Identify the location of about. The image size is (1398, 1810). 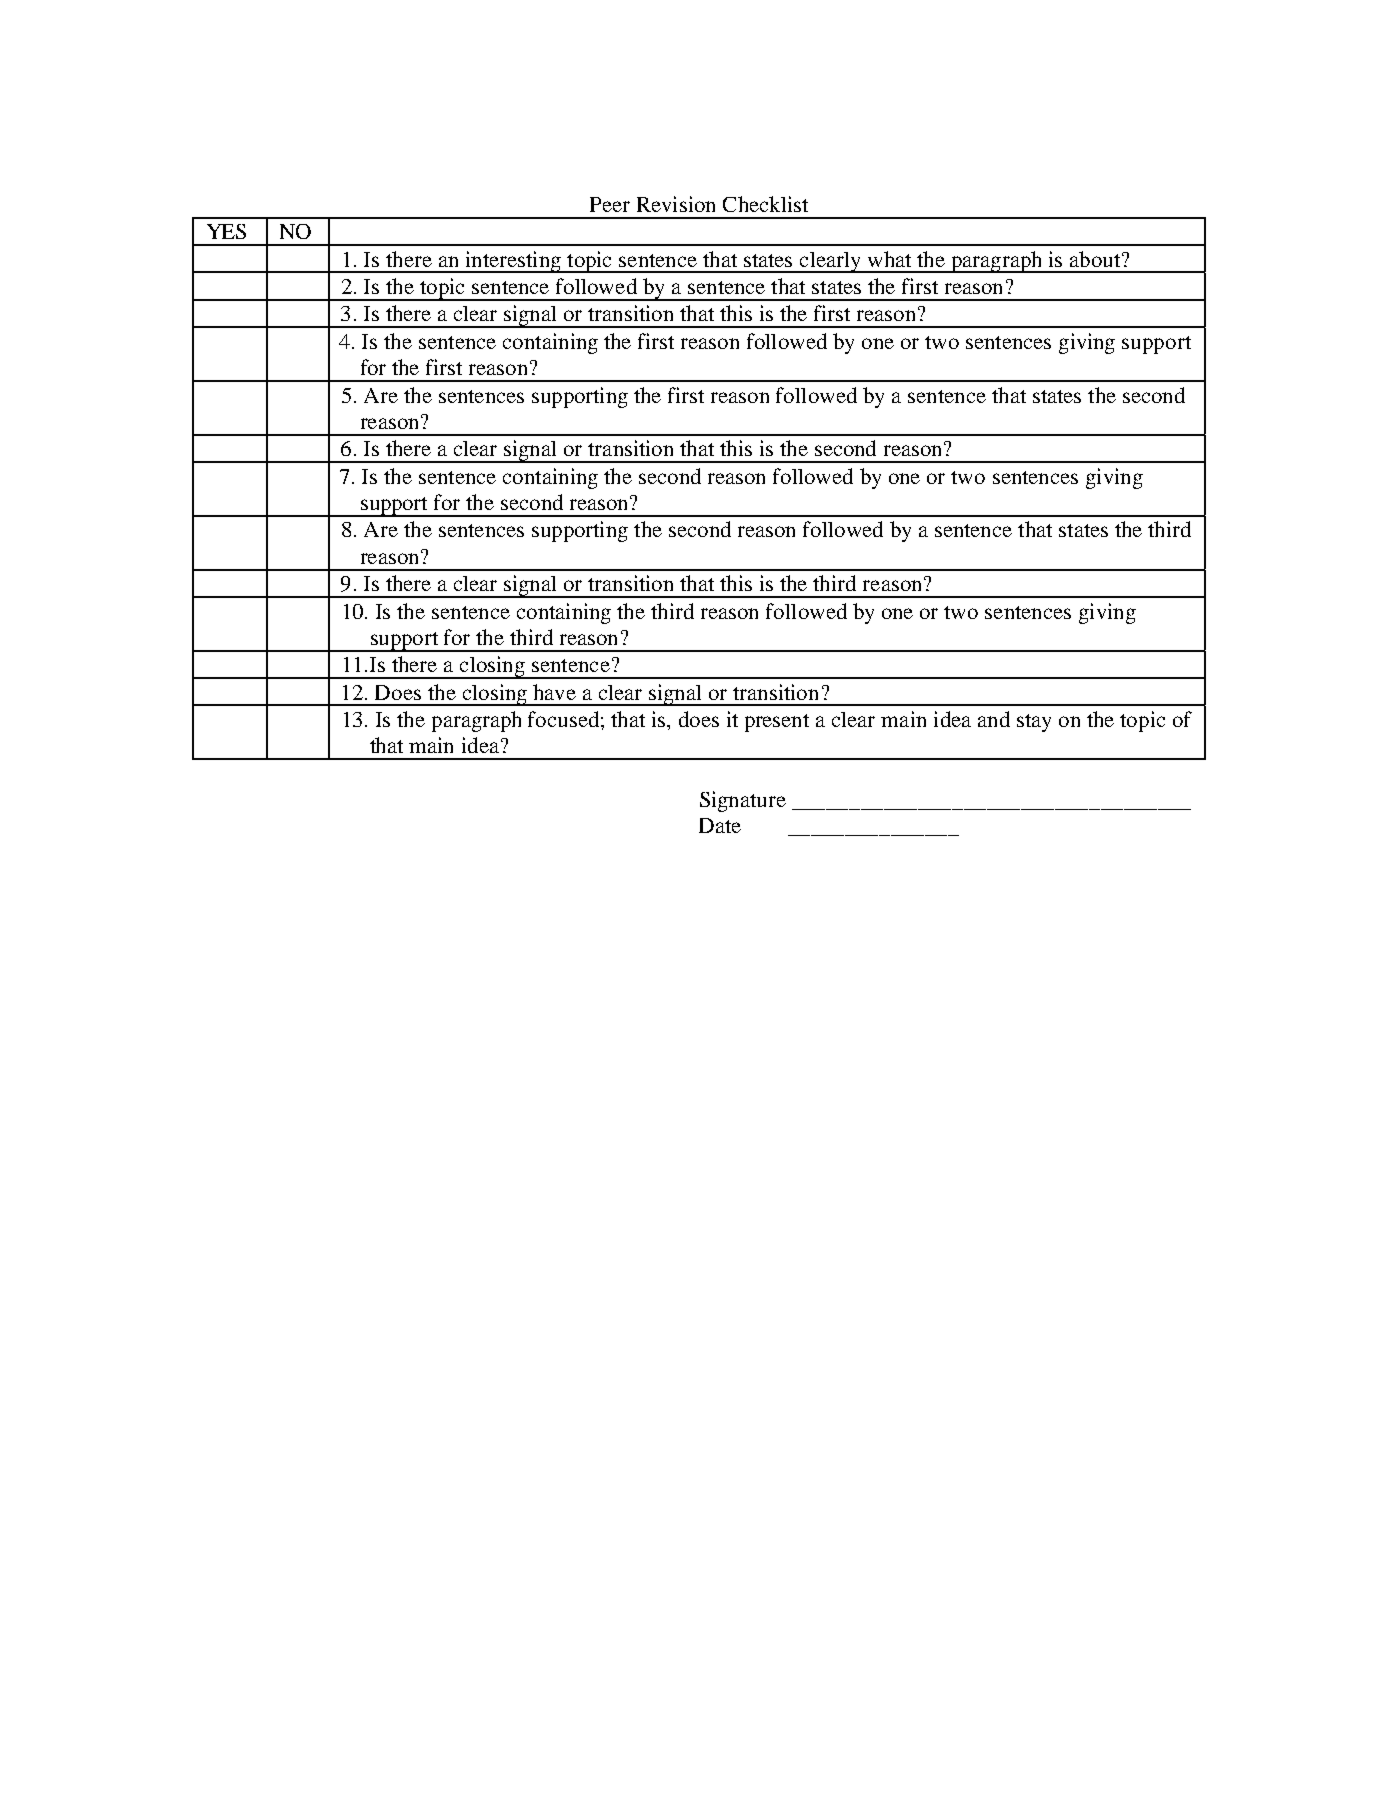
(1095, 259).
